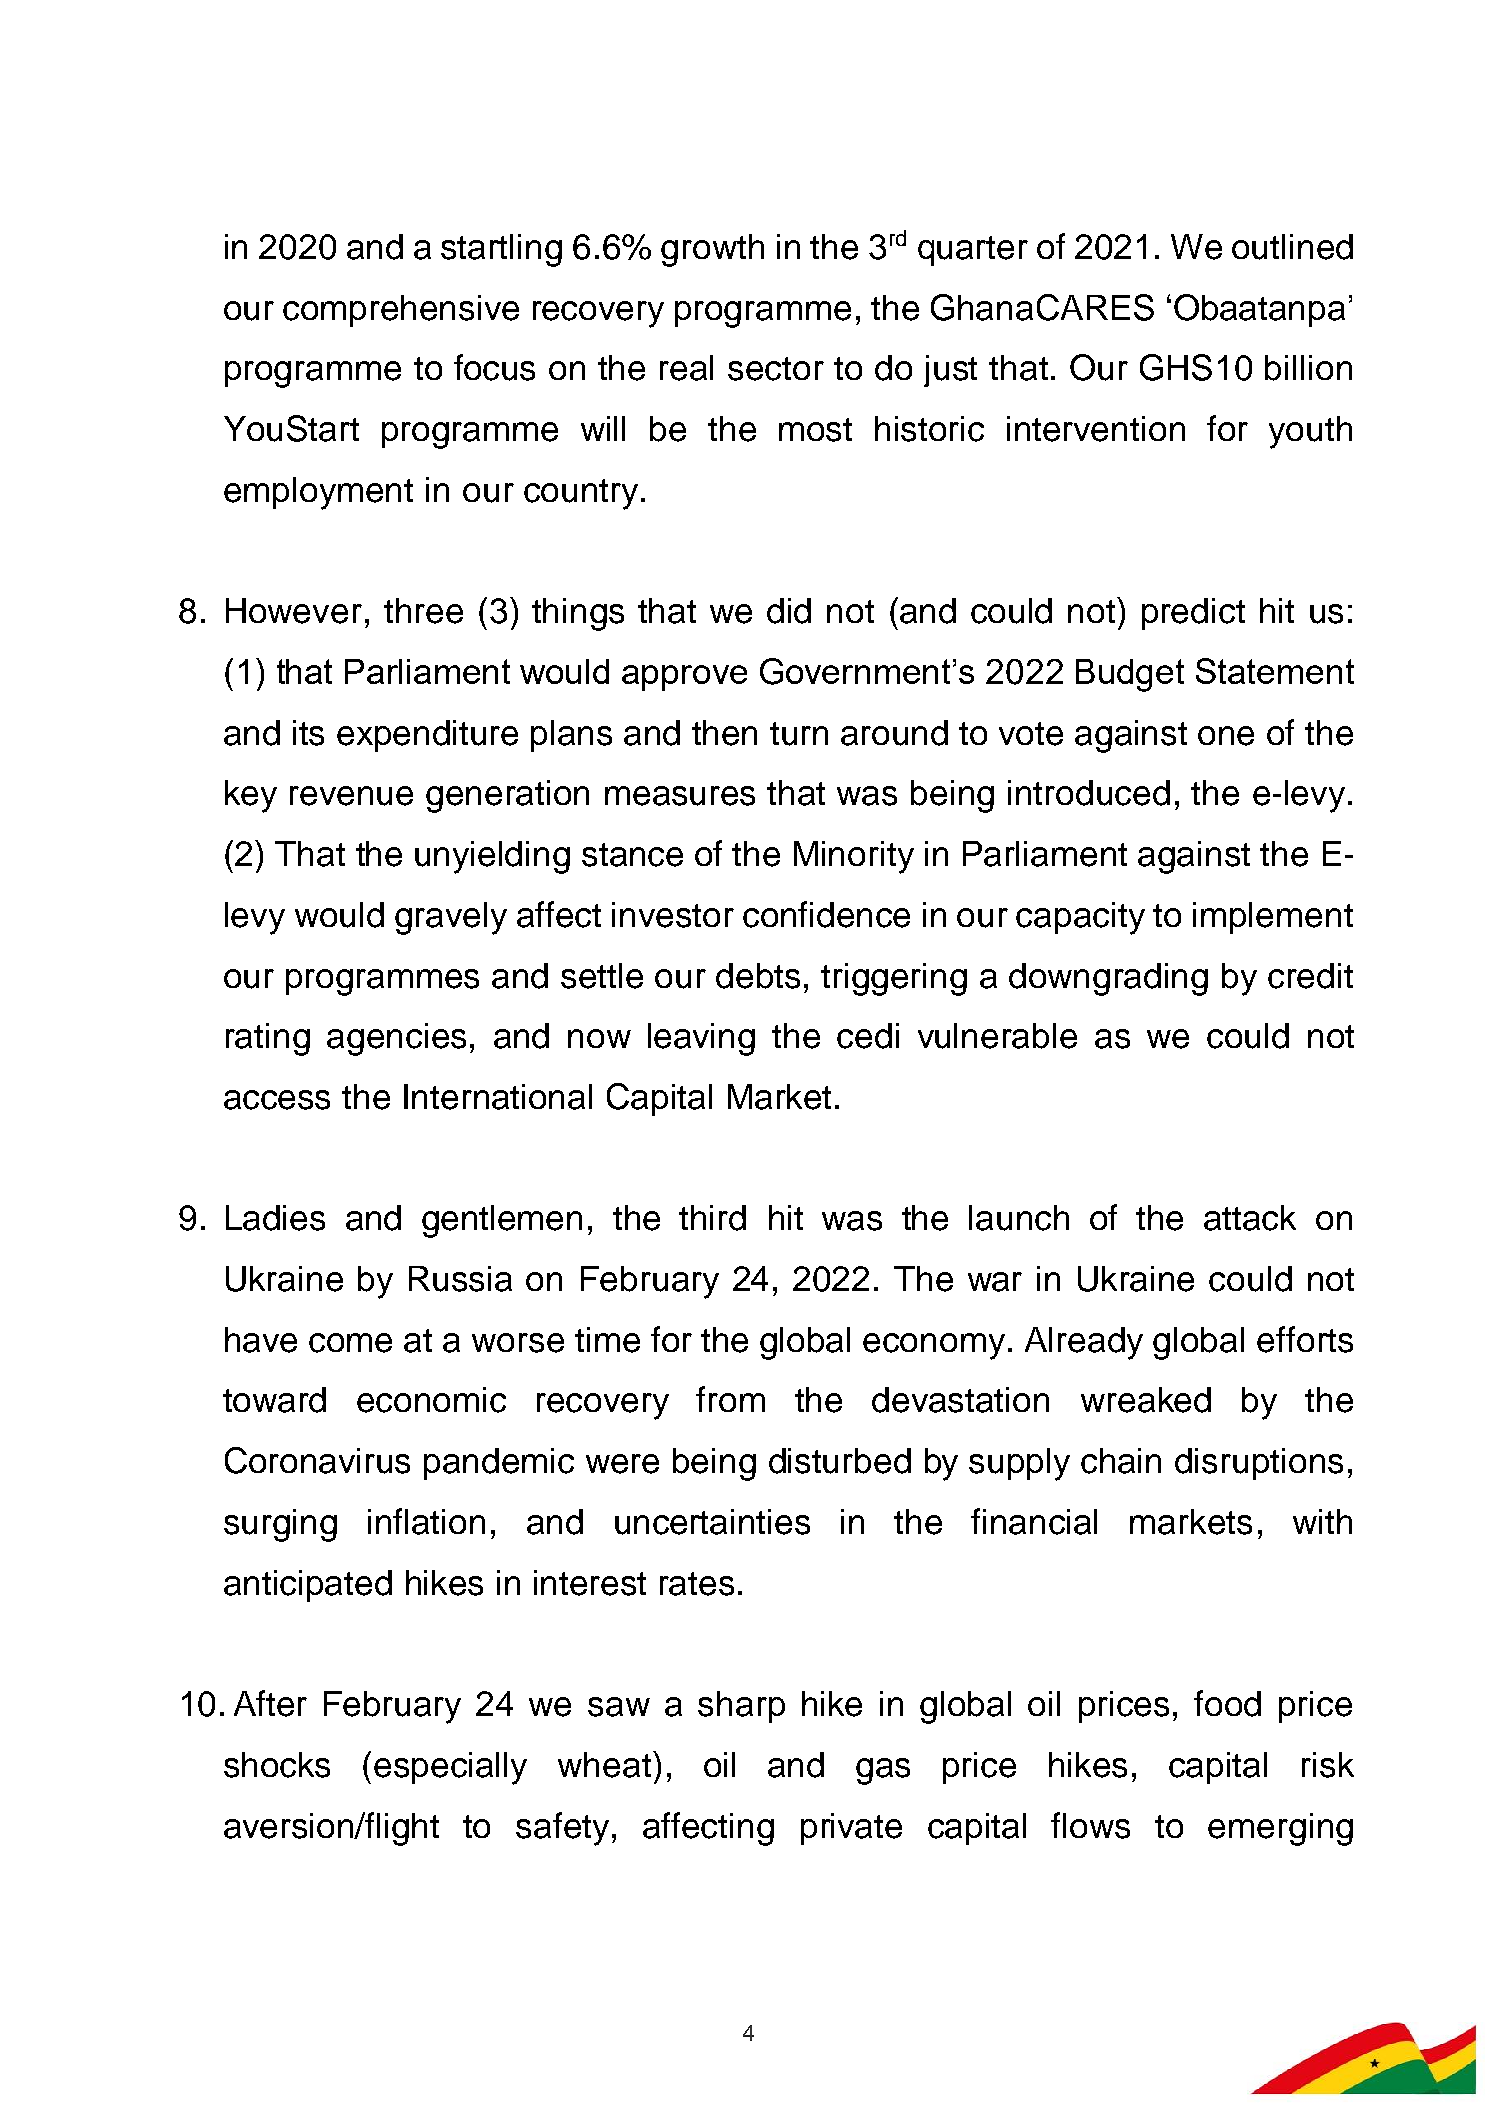 The image size is (1497, 2117). What do you see at coordinates (401, 311) in the page?
I see `comprehensive` at bounding box center [401, 311].
